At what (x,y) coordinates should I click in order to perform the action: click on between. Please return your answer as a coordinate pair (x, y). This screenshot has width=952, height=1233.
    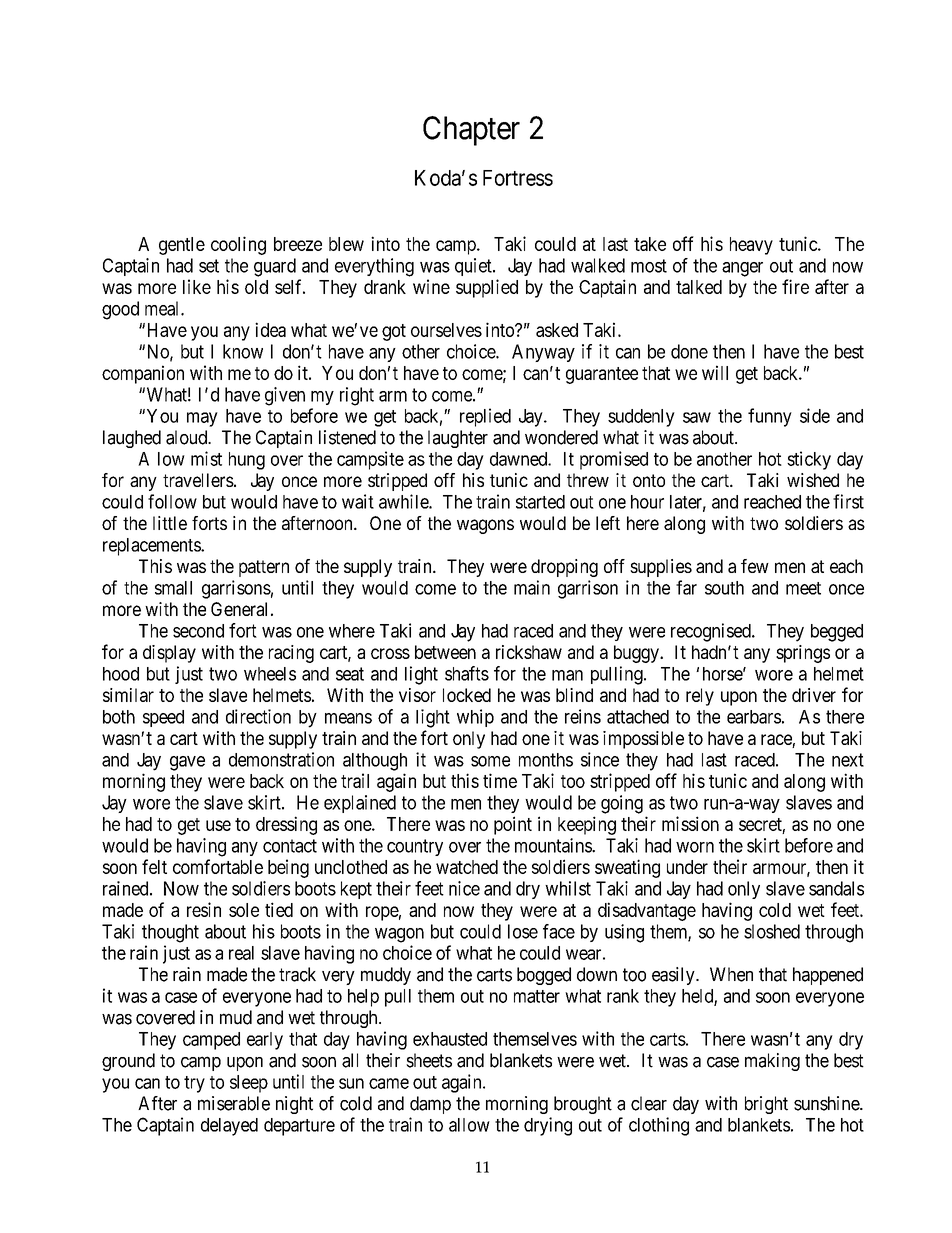
    Looking at the image, I should click on (445, 652).
